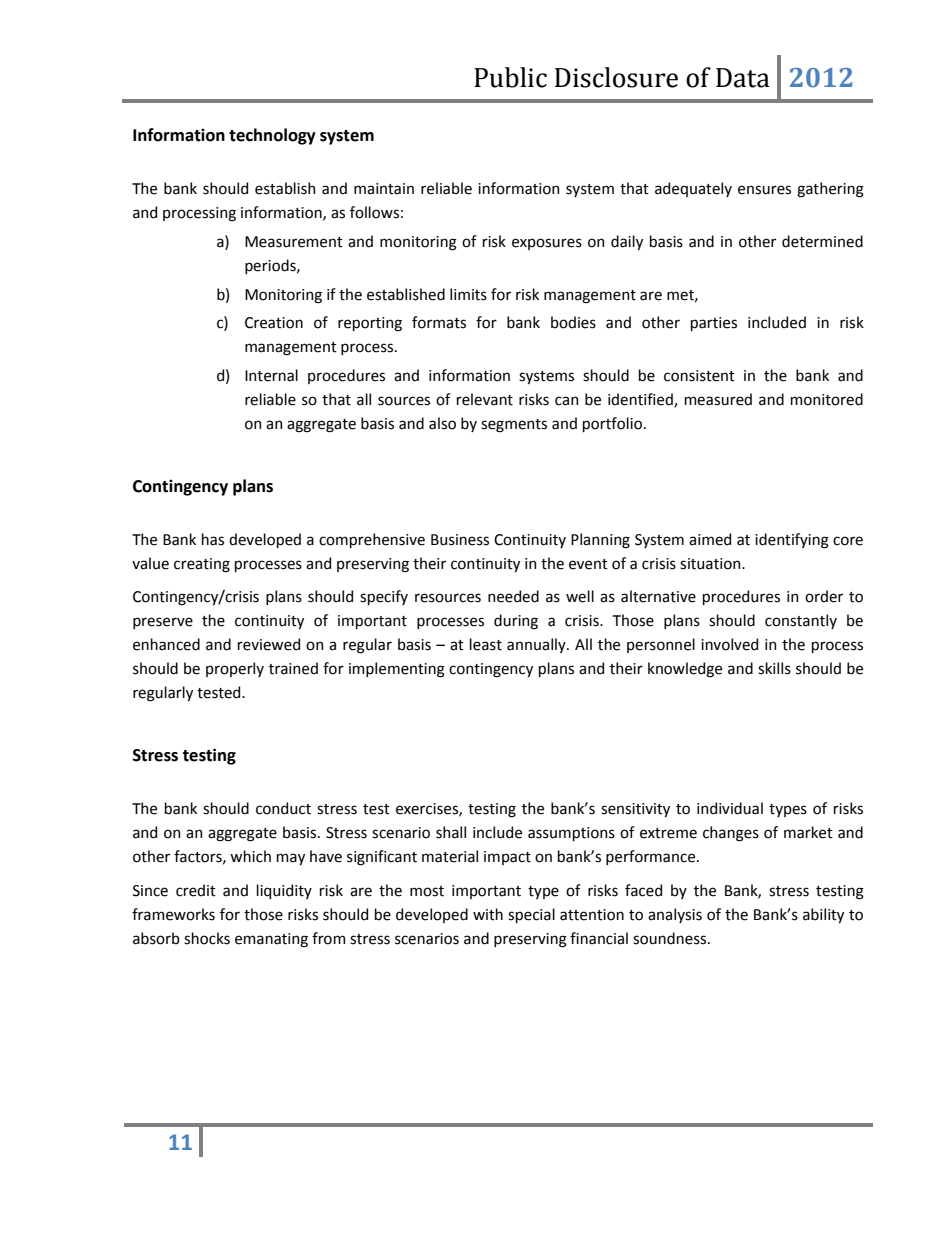 Image resolution: width=952 pixels, height=1233 pixels. I want to click on Public, so click(510, 77).
